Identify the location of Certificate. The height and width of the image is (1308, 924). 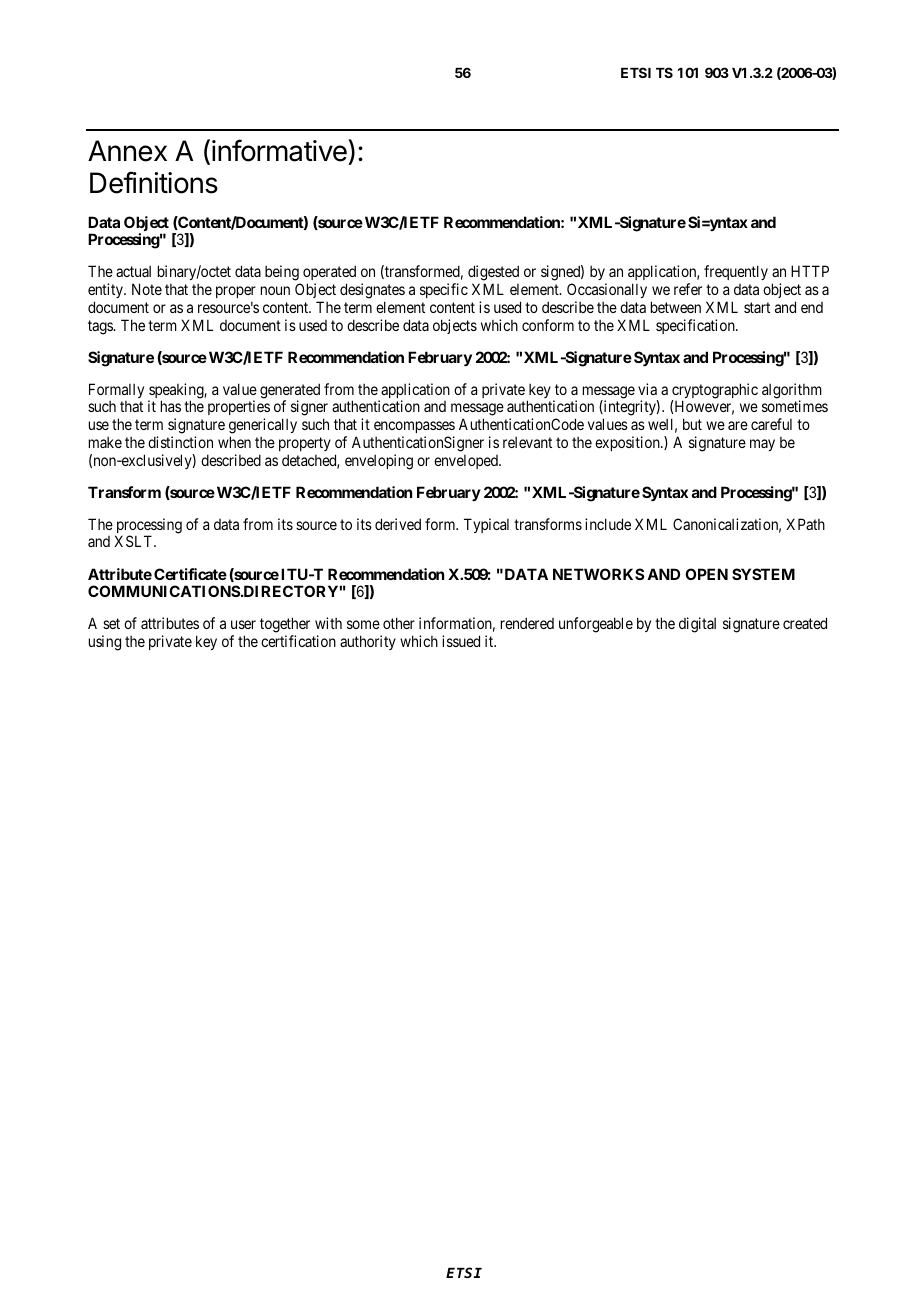
(190, 574).
